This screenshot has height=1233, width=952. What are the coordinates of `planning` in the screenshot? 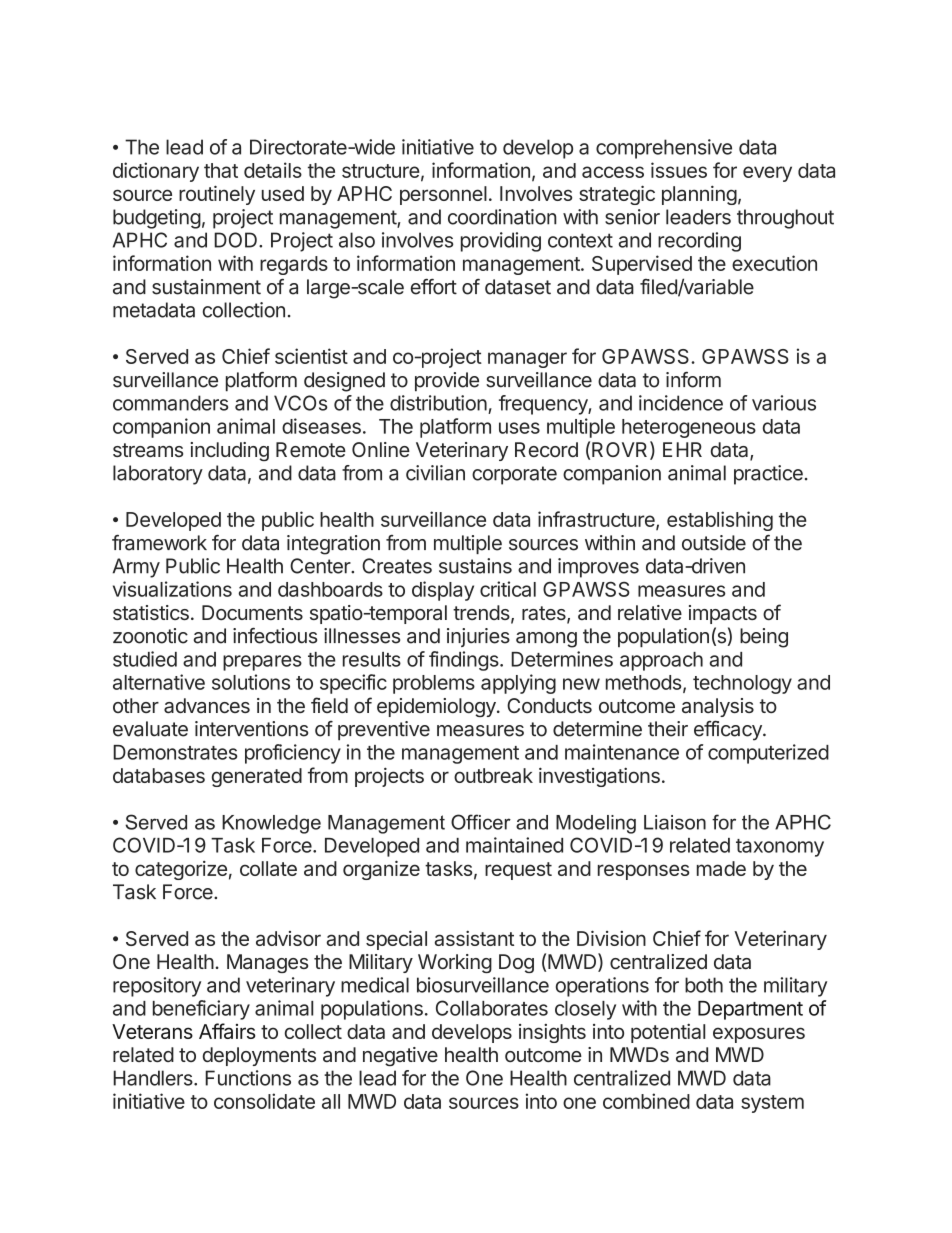 It's located at (699, 195).
